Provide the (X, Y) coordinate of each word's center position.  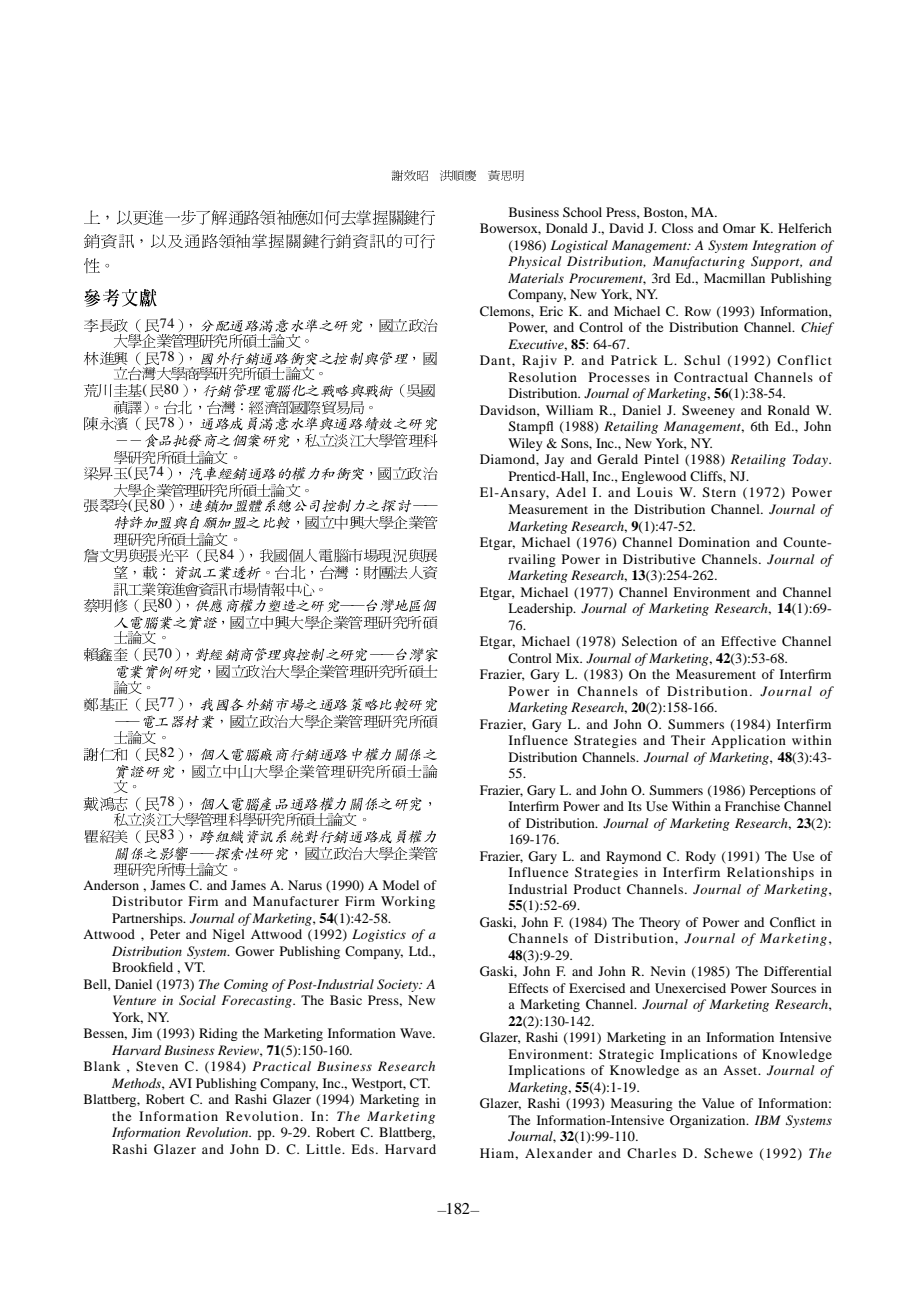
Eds (362, 1149)
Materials (536, 278)
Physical (535, 262)
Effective (748, 641)
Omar (739, 228)
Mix (569, 658)
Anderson (111, 885)
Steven (157, 1066)
